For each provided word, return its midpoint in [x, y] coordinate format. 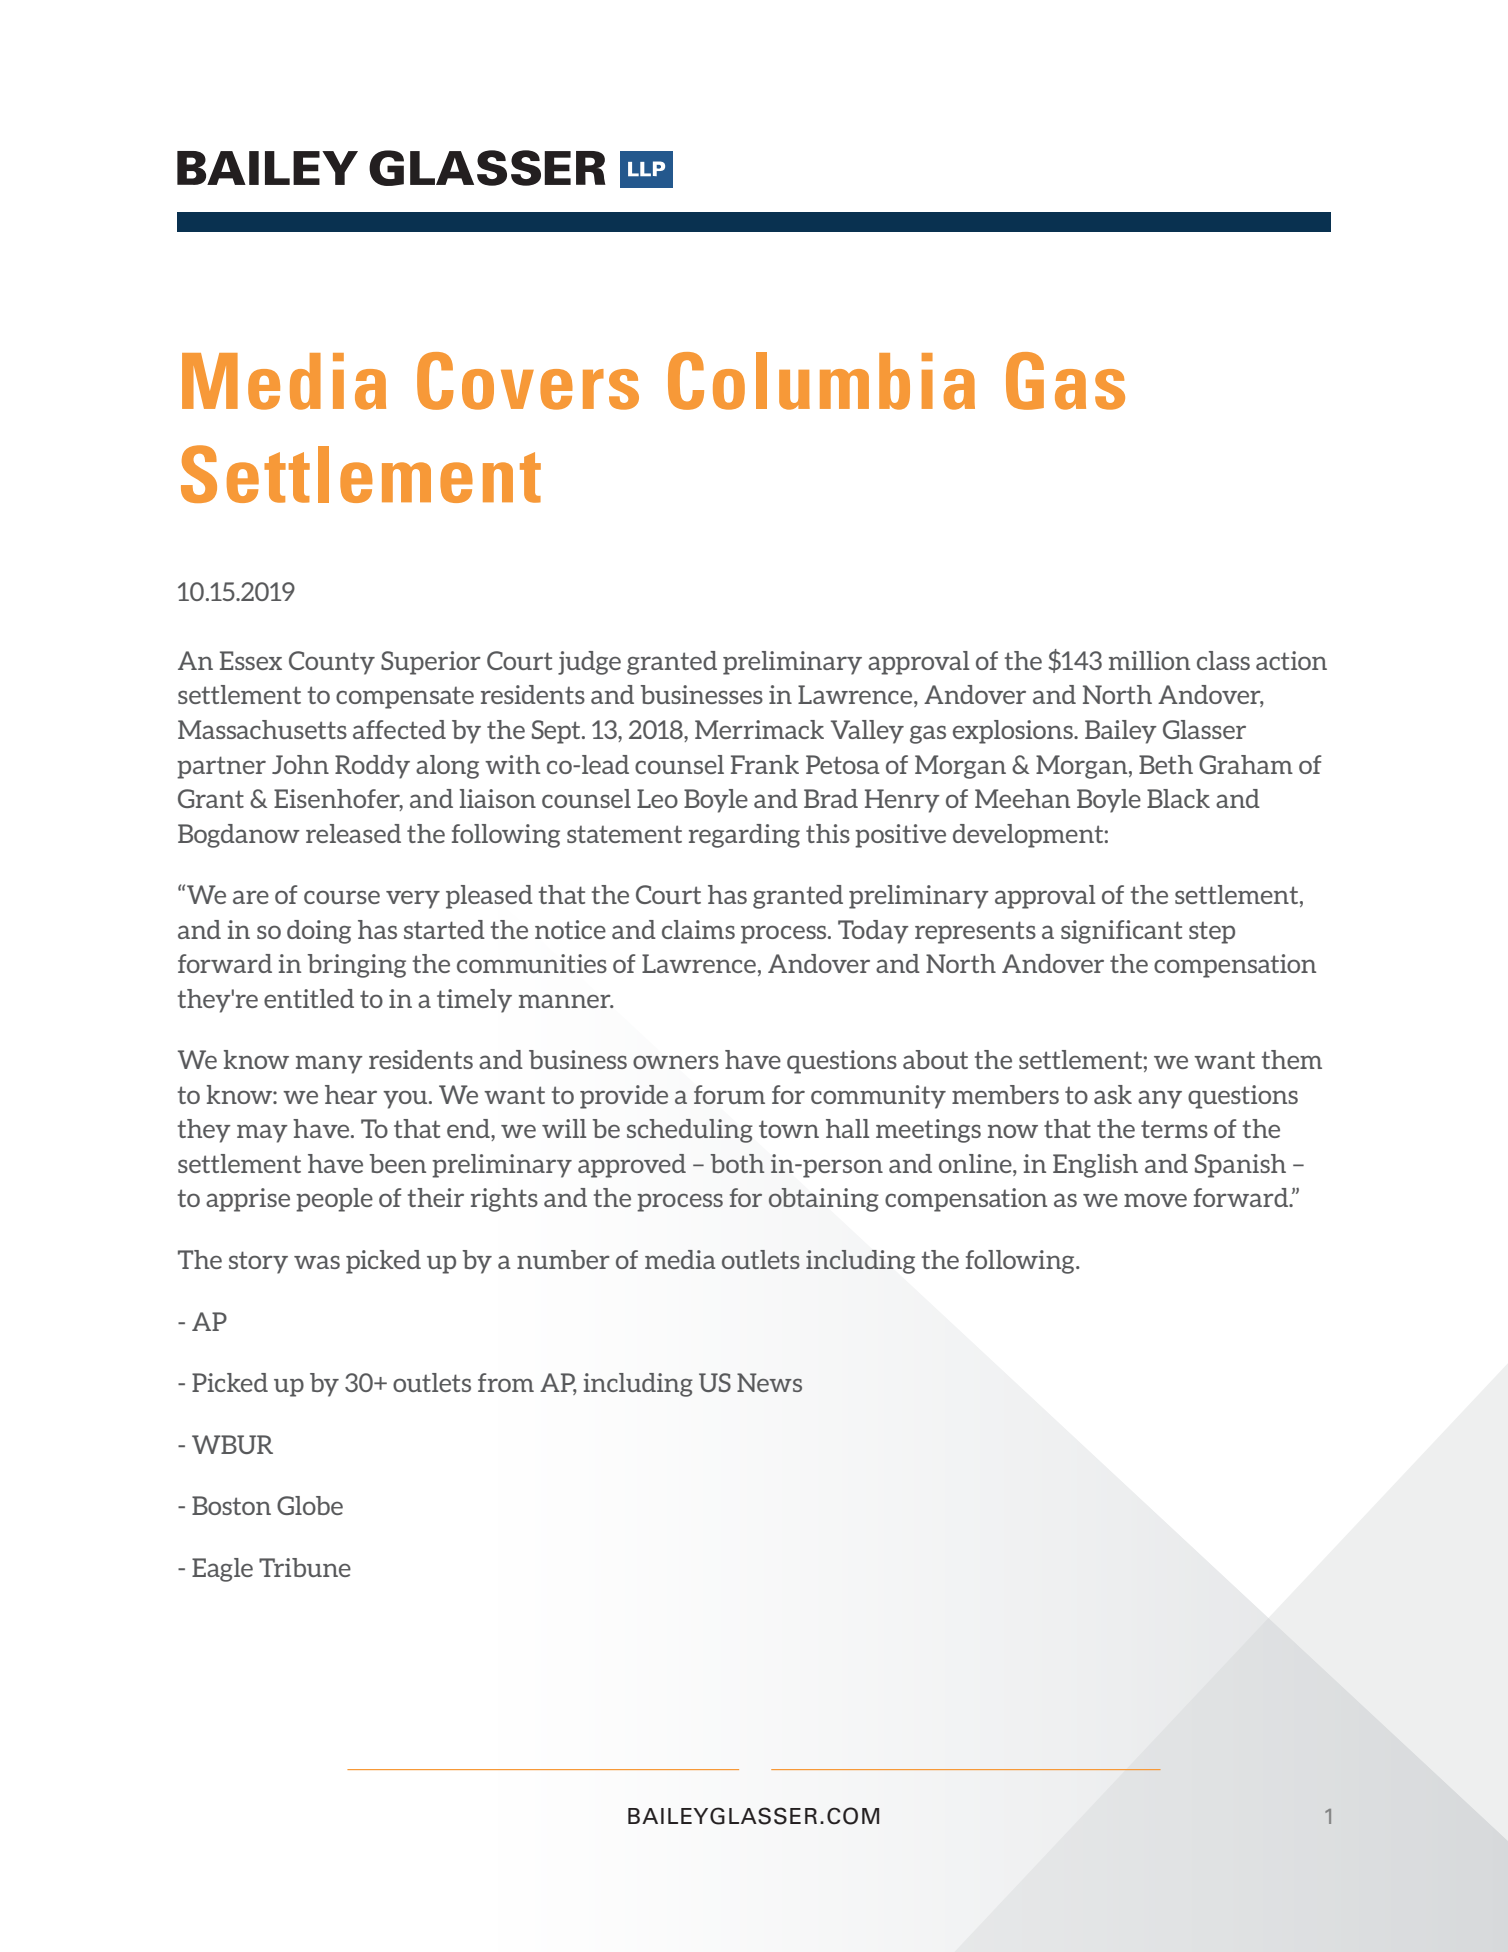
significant [1121, 932]
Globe [310, 1505]
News [769, 1382]
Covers [528, 381]
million [1149, 660]
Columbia [821, 381]
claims [698, 929]
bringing [356, 966]
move [1155, 1200]
